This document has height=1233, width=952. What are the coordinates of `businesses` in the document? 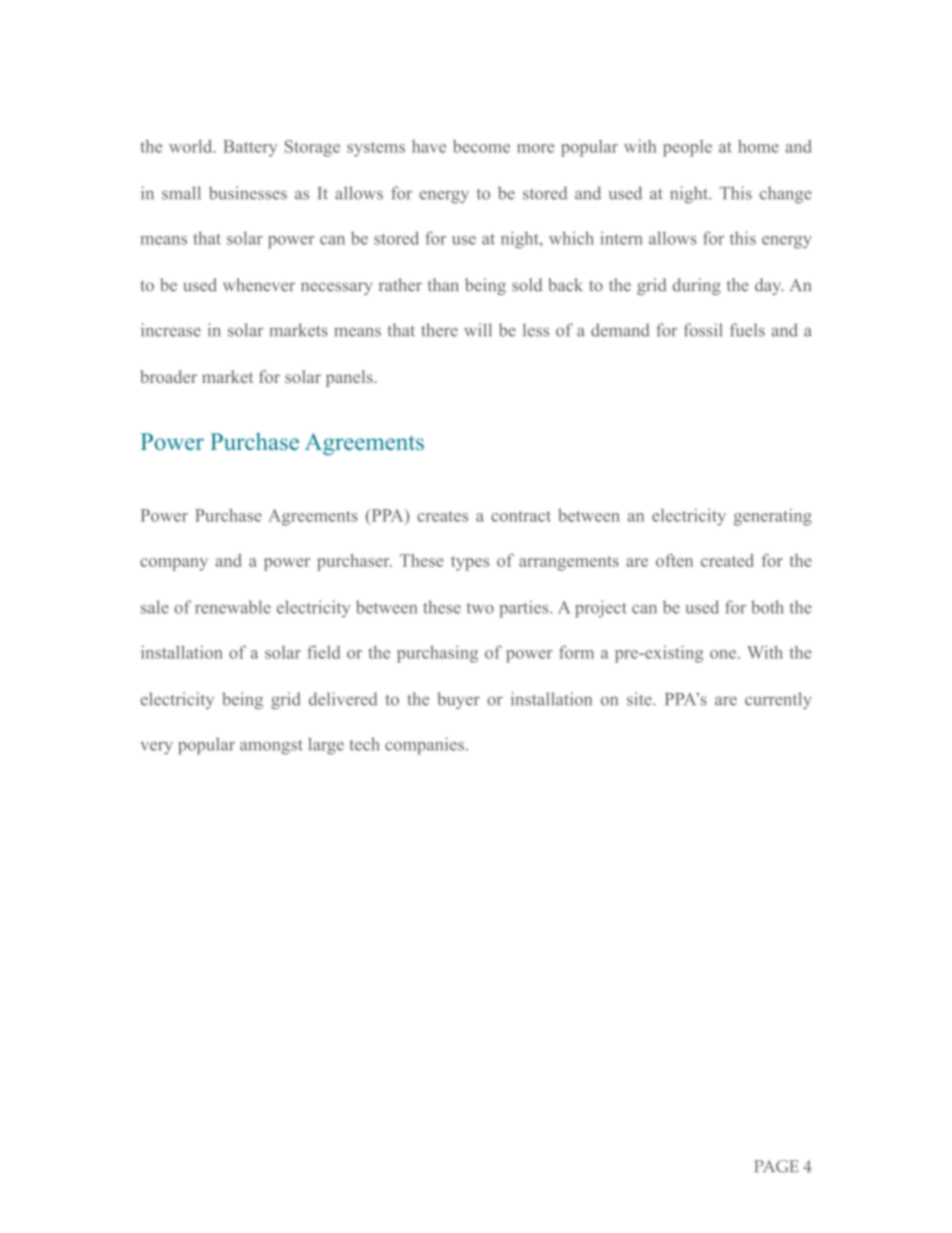 It's located at (248, 193).
